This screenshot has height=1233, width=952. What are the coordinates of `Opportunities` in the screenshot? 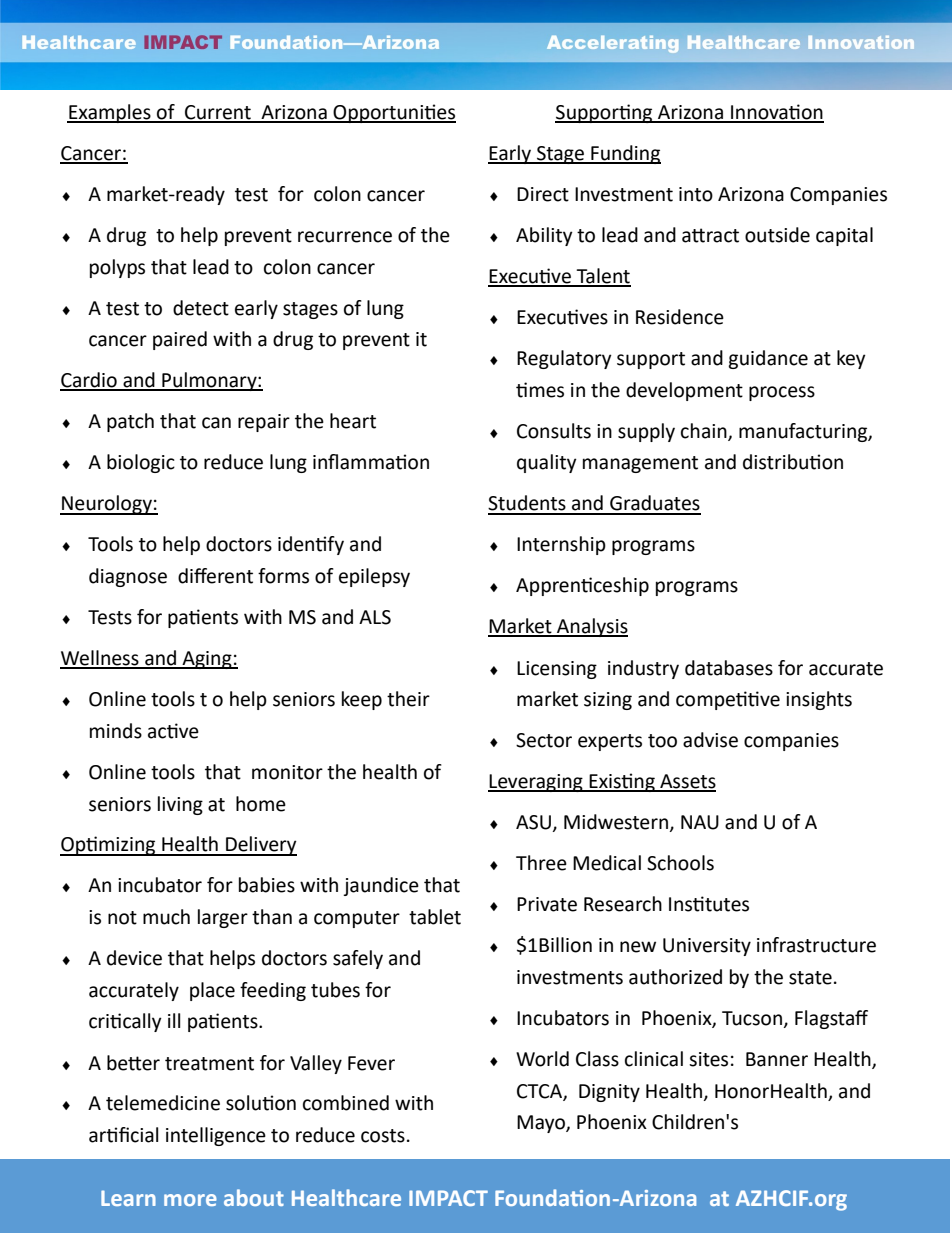 It's located at (394, 113).
